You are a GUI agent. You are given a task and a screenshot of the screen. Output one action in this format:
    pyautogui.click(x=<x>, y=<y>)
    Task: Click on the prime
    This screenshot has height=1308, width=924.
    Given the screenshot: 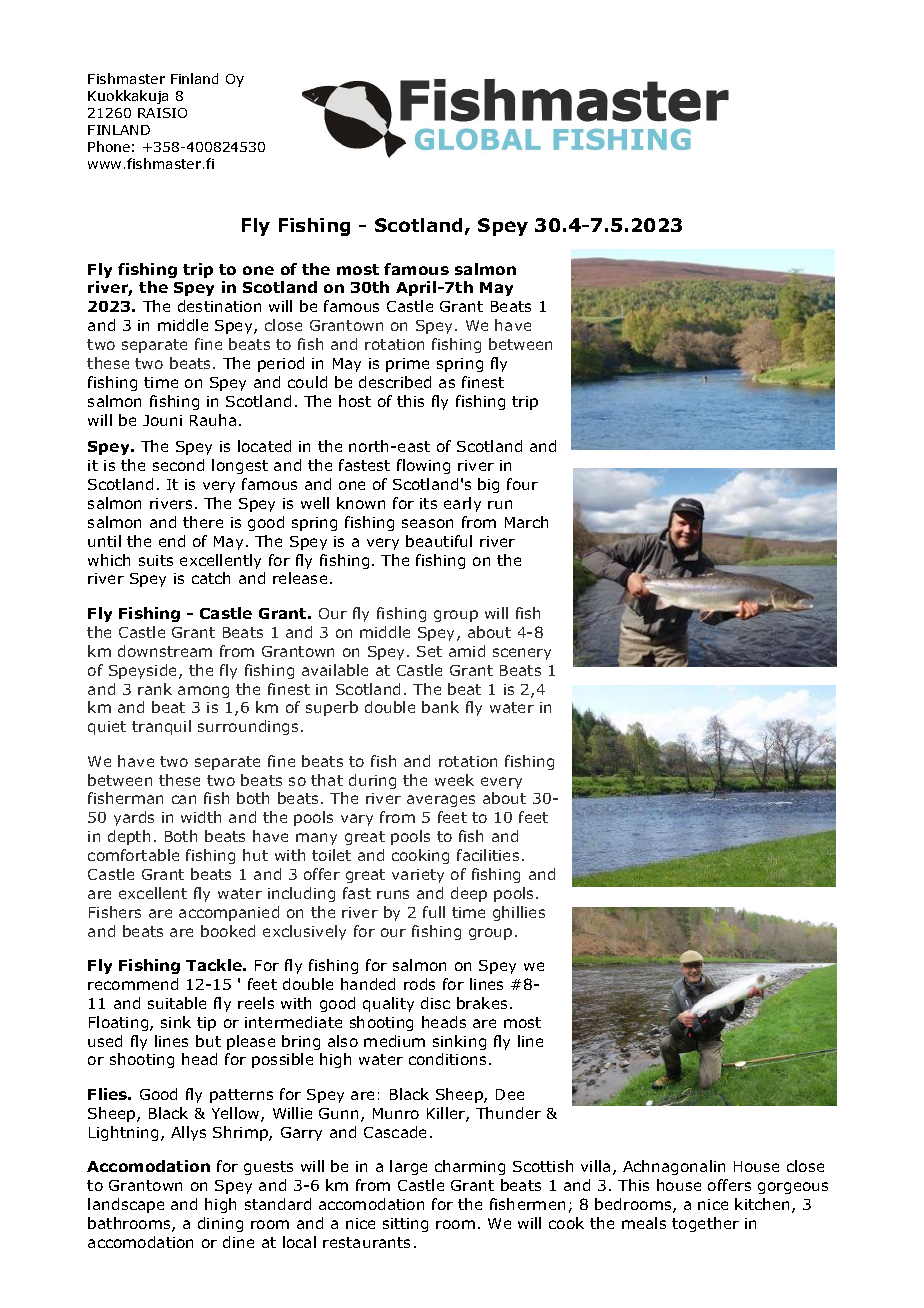 What is the action you would take?
    pyautogui.click(x=407, y=365)
